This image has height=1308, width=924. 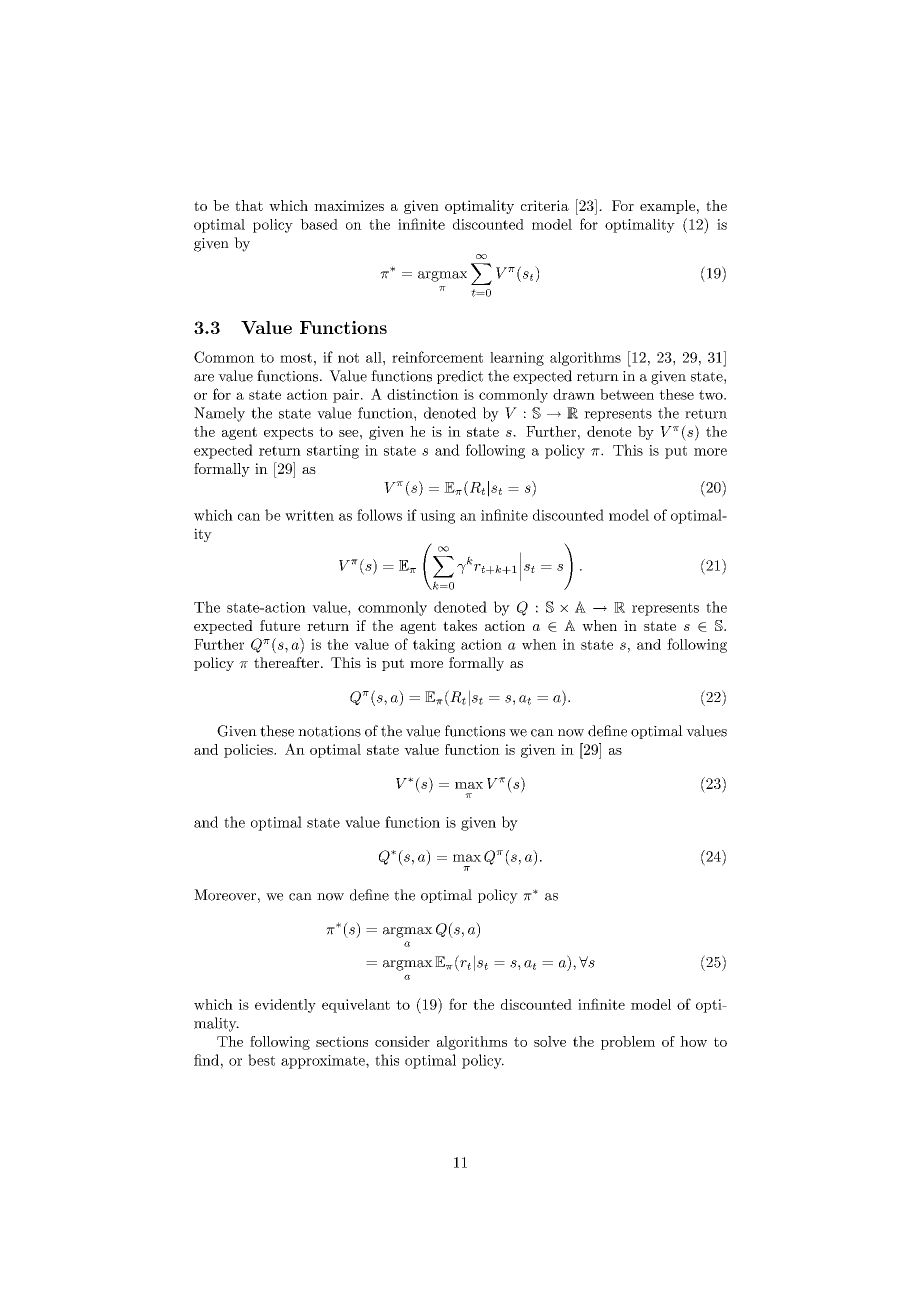 I want to click on distinction, so click(x=423, y=394).
